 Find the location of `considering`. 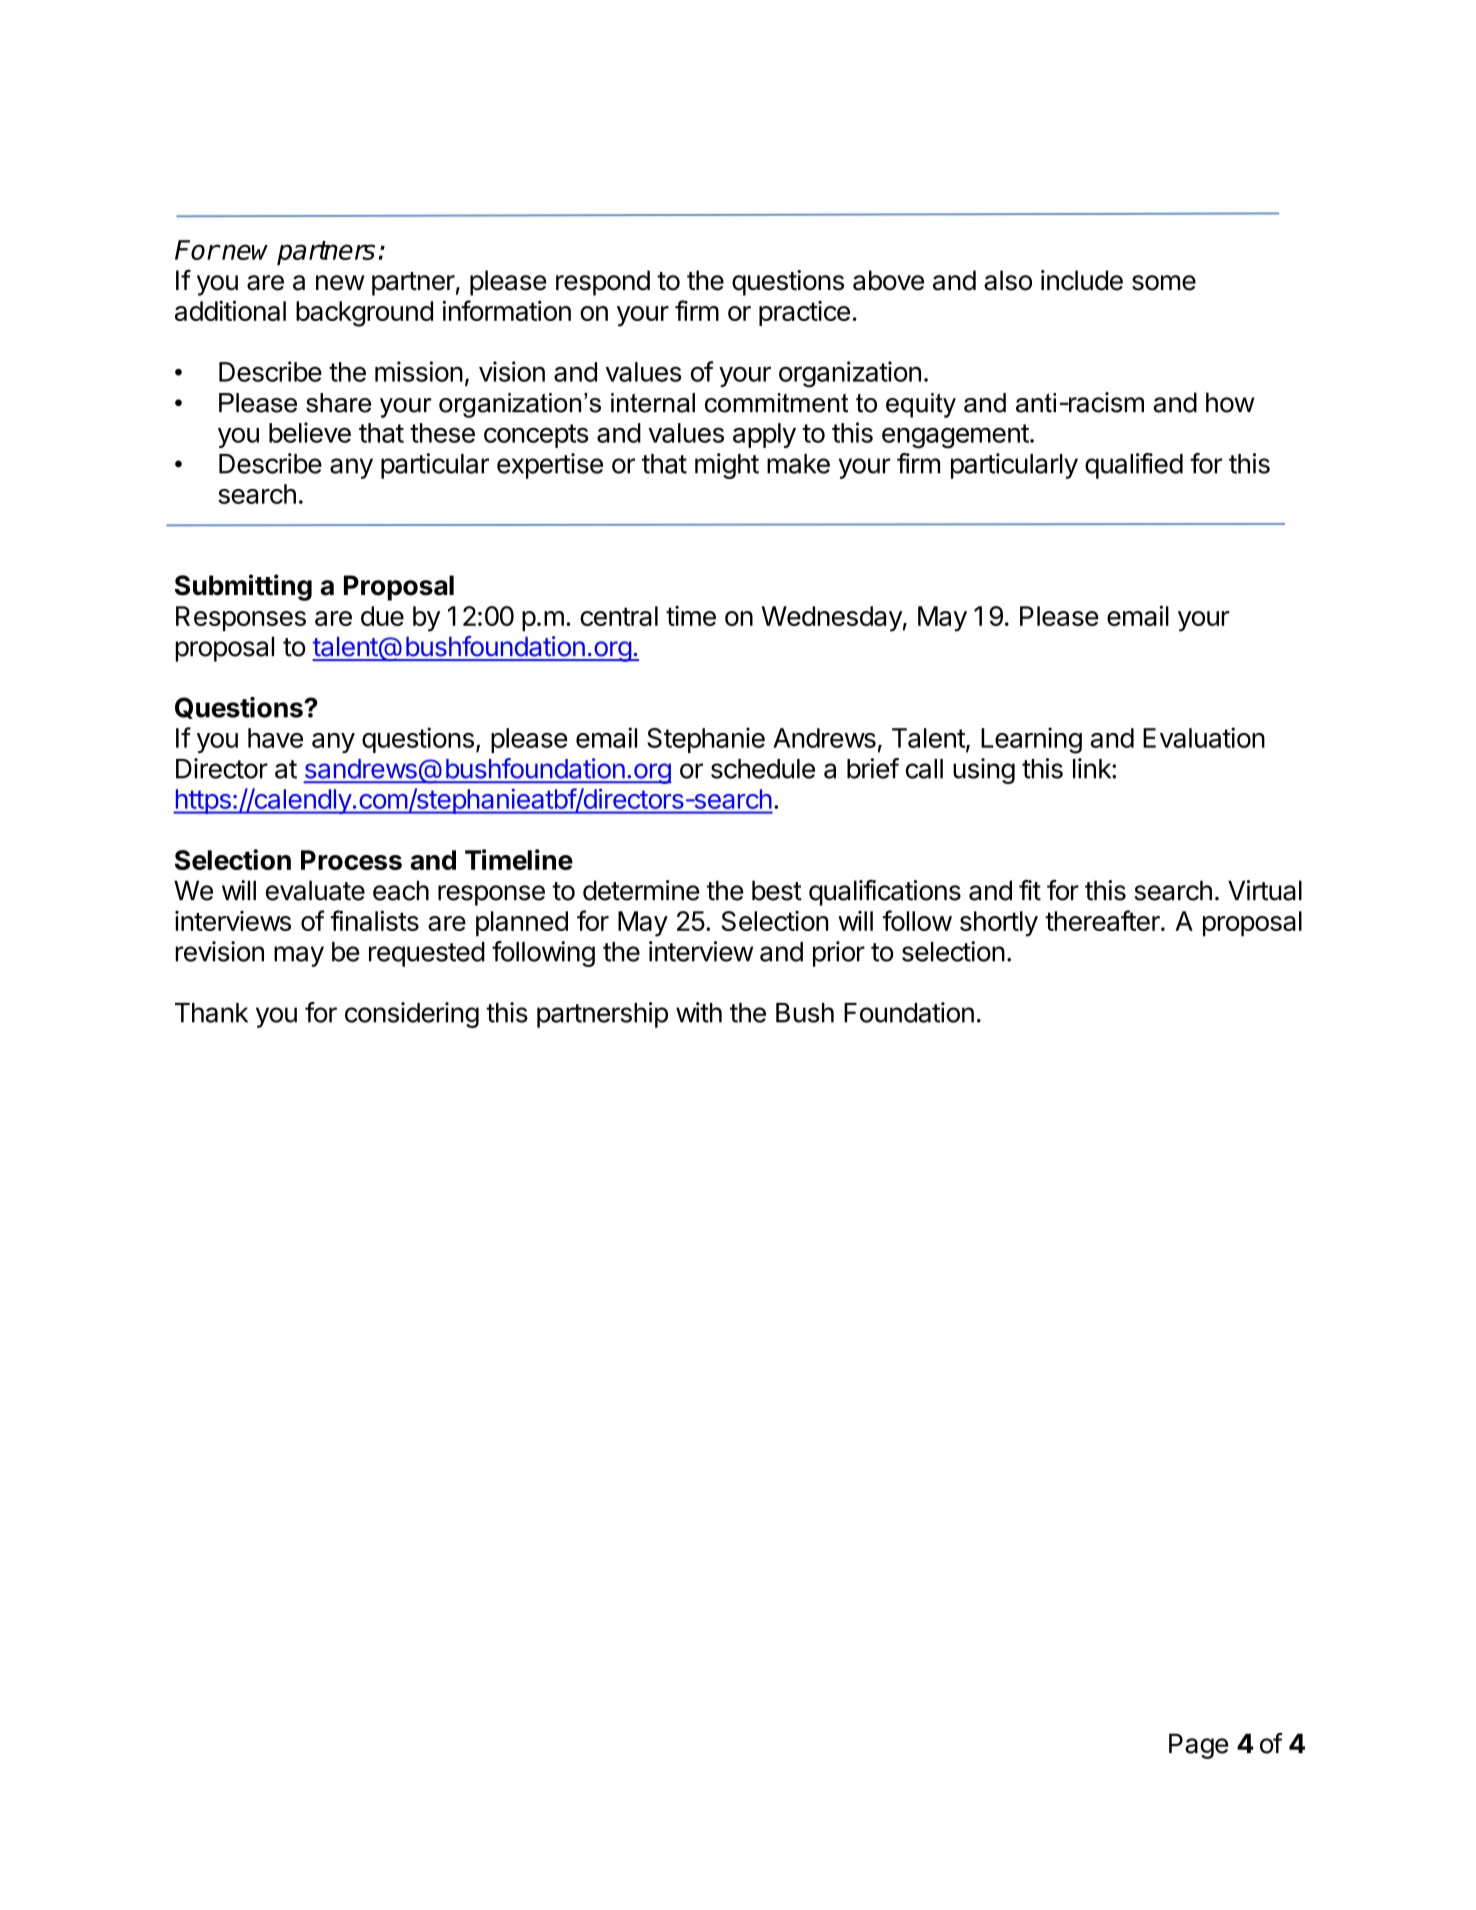

considering is located at coordinates (412, 1015).
